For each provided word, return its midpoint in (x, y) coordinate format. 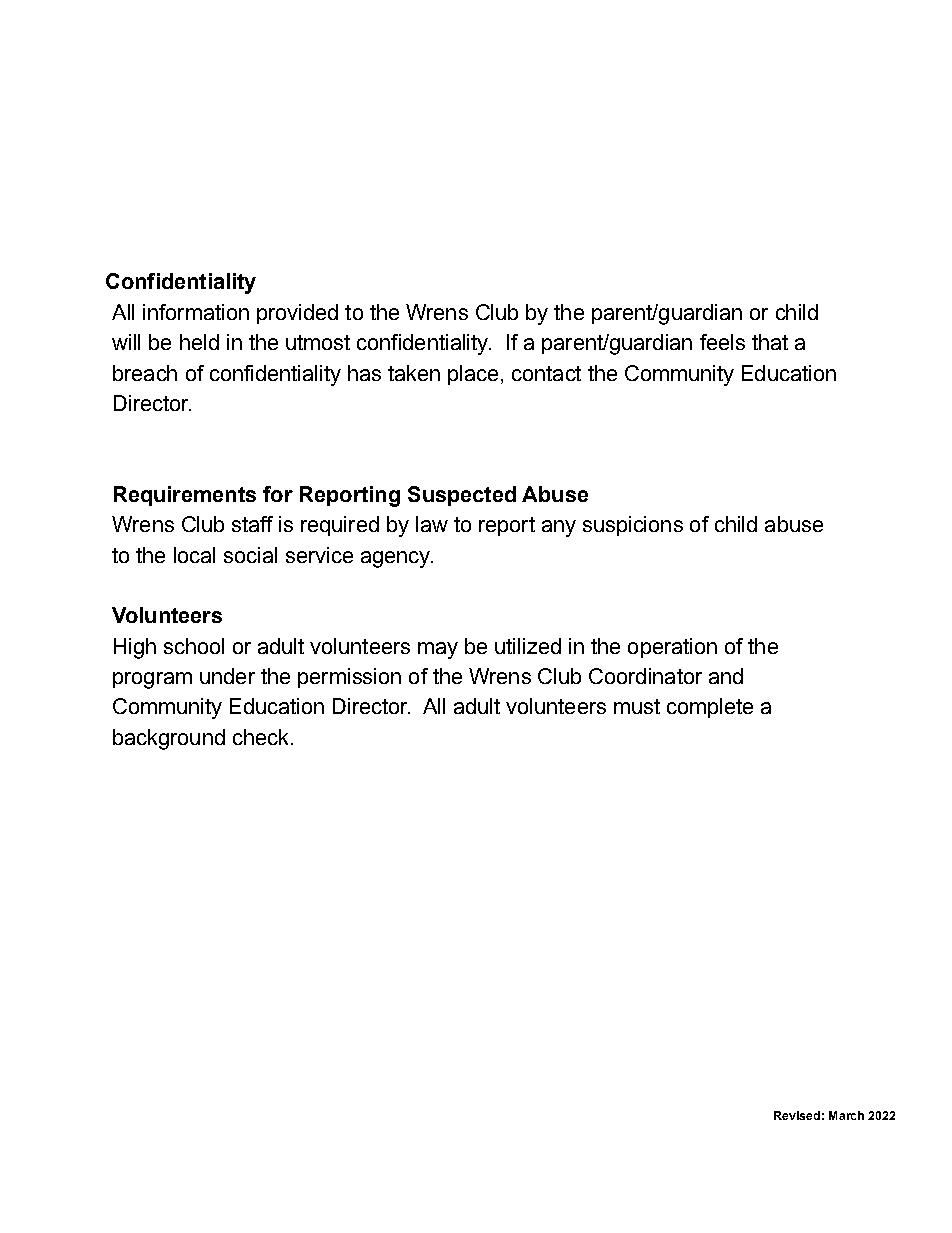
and (726, 676)
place (473, 375)
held (199, 342)
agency (396, 559)
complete (710, 708)
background (169, 739)
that (770, 342)
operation (672, 648)
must (637, 706)
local (194, 555)
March (846, 1115)
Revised (797, 1115)
